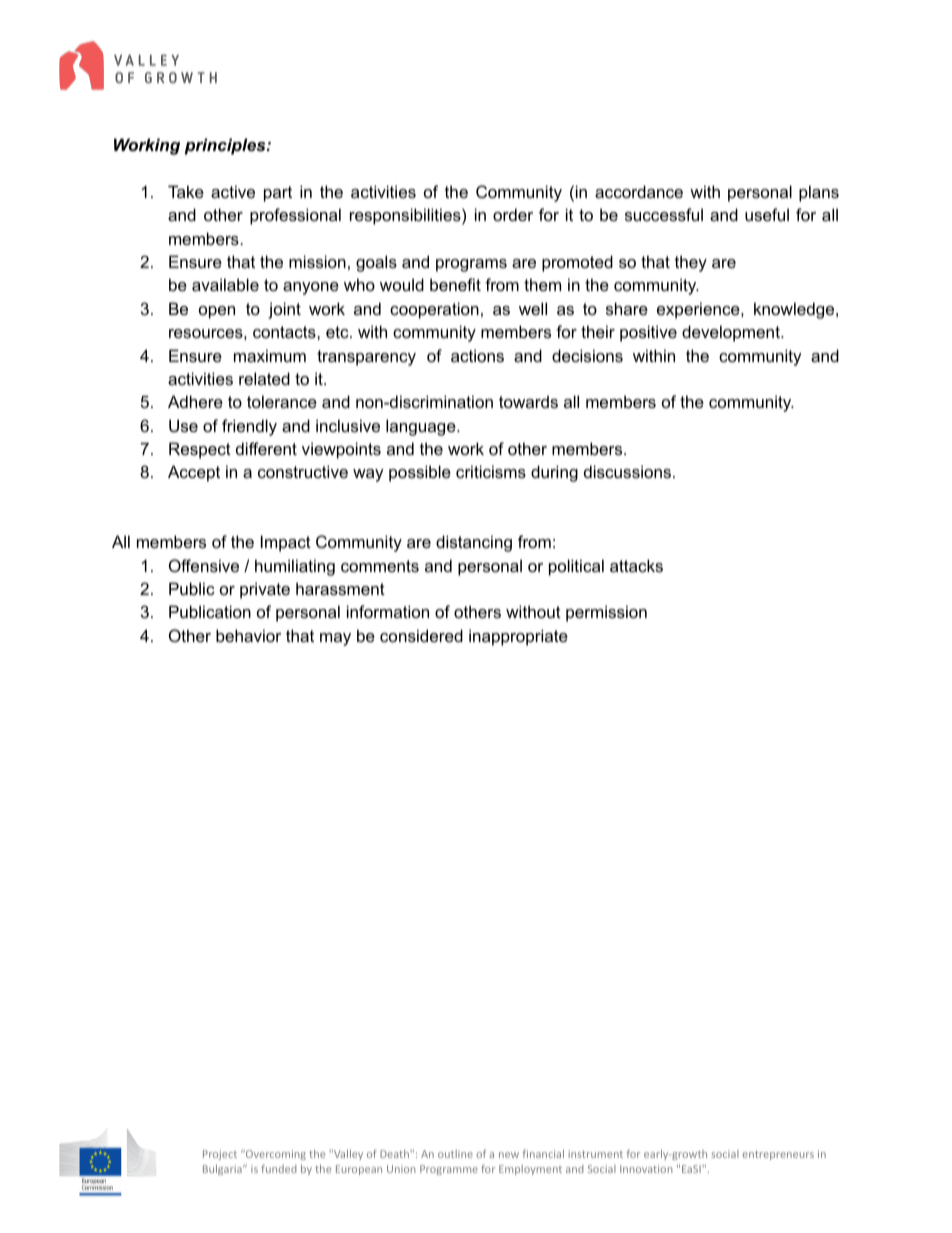  I want to click on order, so click(513, 214).
